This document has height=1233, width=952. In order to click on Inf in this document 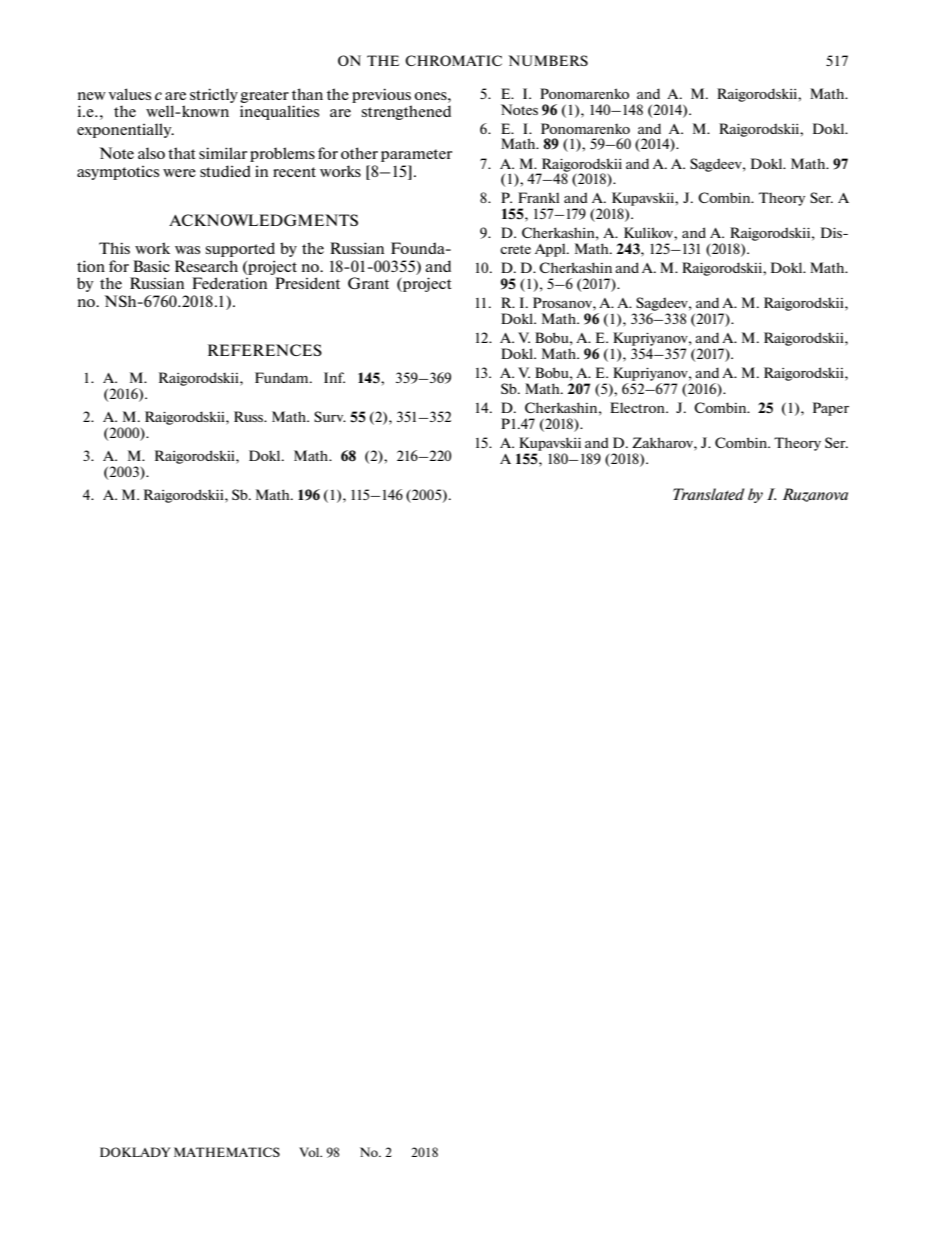, I will do `click(334, 377)`.
